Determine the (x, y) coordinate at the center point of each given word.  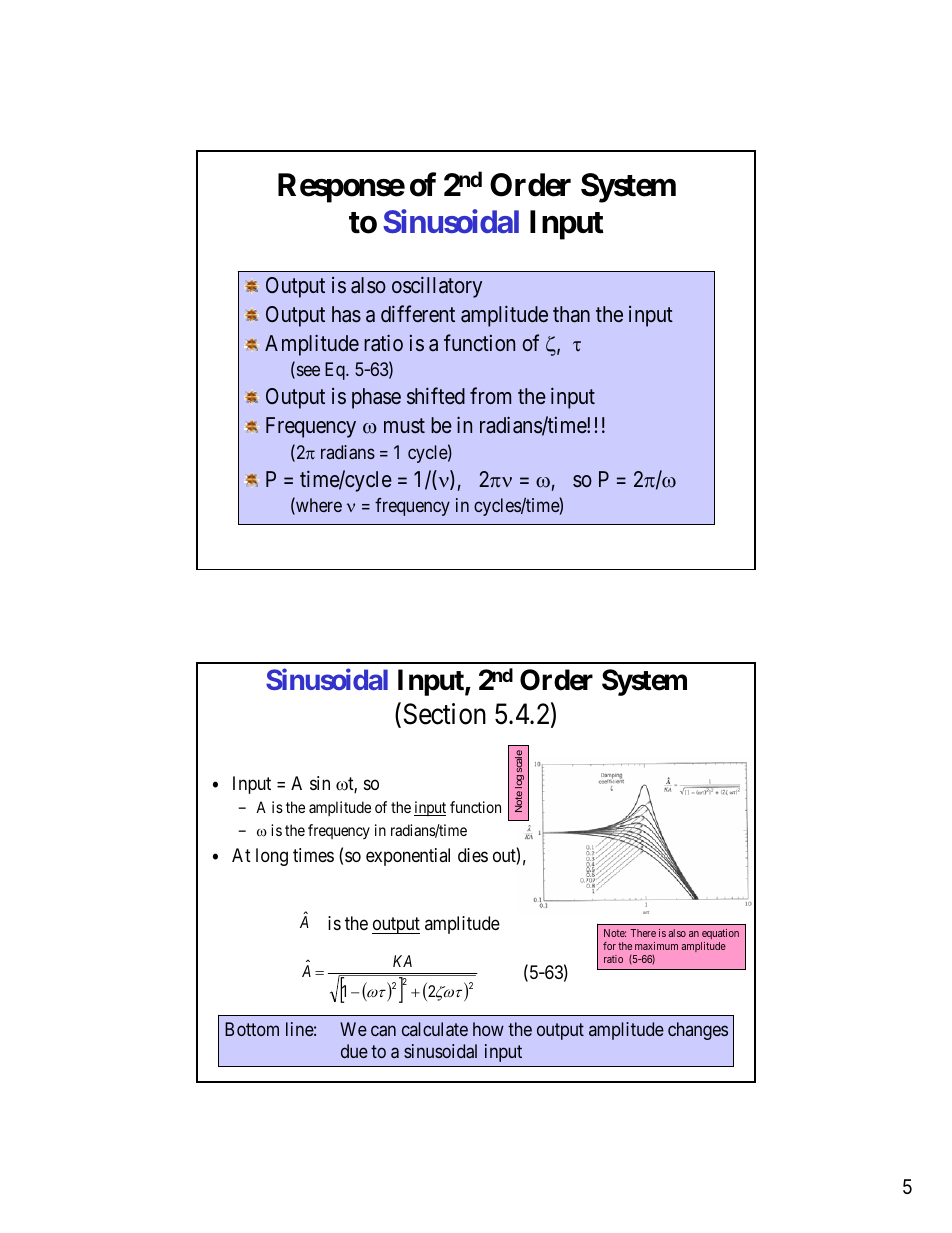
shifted (436, 395)
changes (698, 1031)
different (418, 314)
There (643, 933)
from (490, 395)
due (354, 1051)
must (404, 426)
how (488, 1029)
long (272, 857)
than (571, 314)
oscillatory (437, 287)
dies (473, 855)
